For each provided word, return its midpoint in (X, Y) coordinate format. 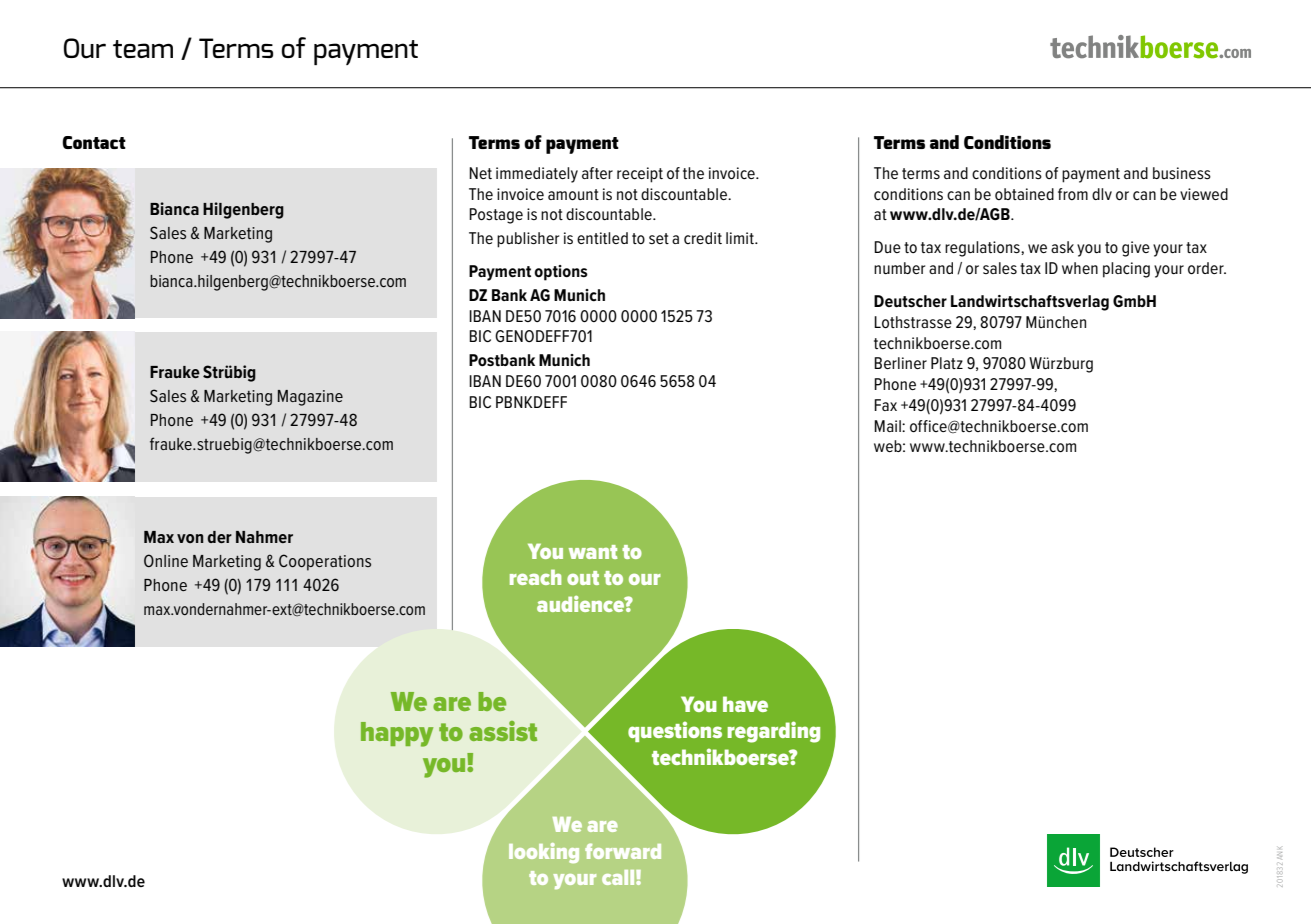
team (143, 49)
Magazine (310, 398)
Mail (888, 426)
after (597, 173)
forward (623, 851)
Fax (885, 405)
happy (397, 734)
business (1182, 173)
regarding (773, 732)
